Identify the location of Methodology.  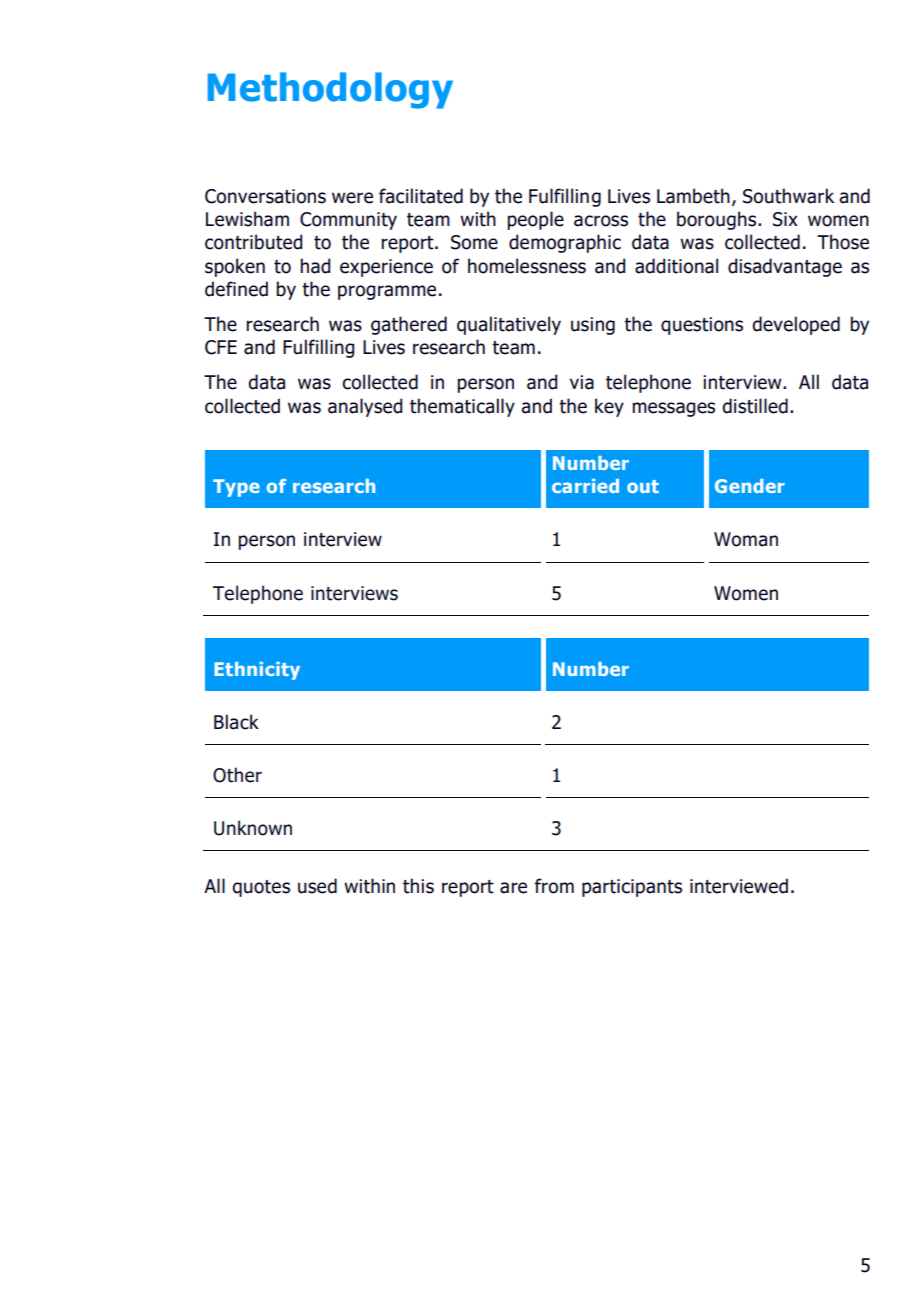
(330, 90).
